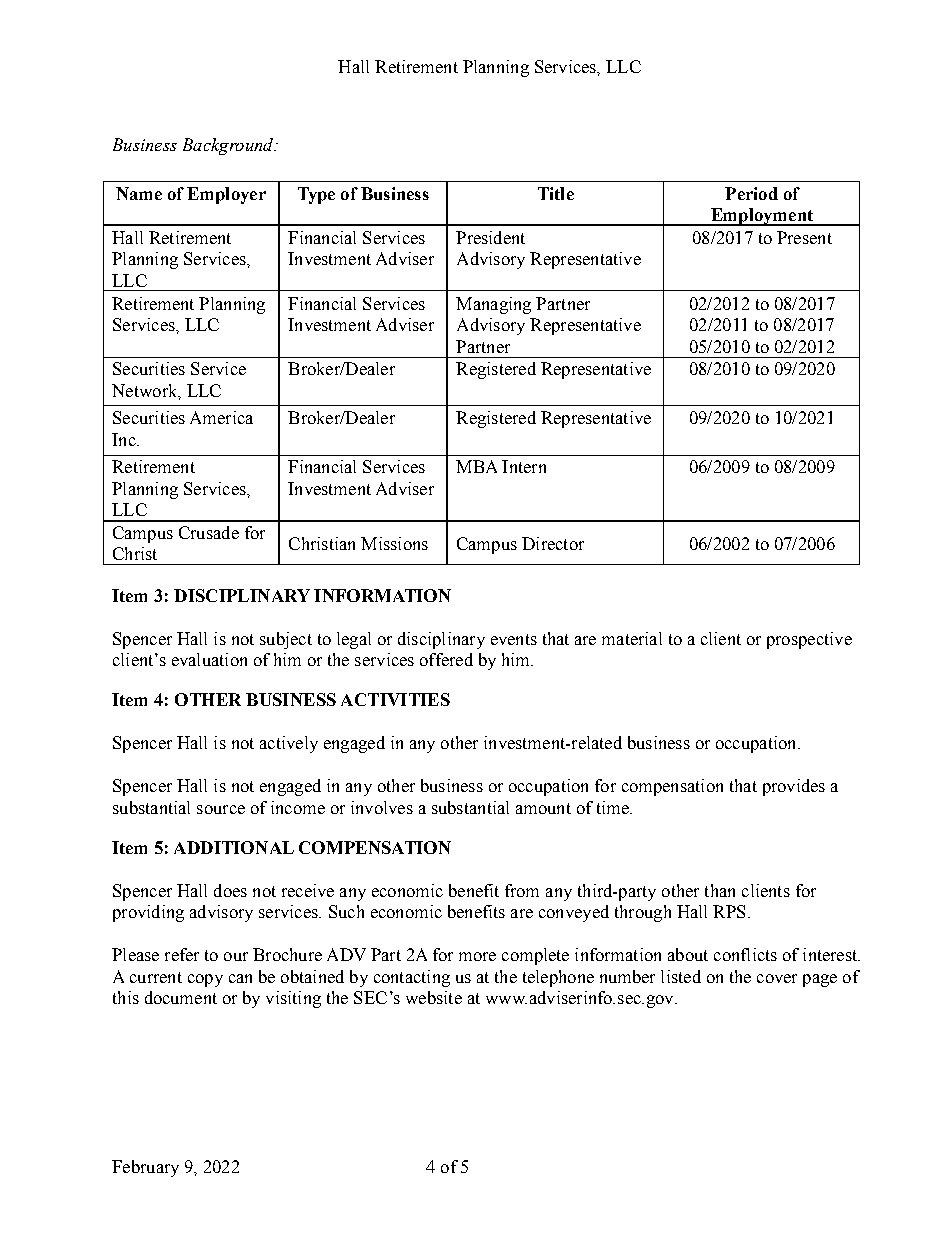 This screenshot has height=1233, width=952. What do you see at coordinates (522, 890) in the screenshot?
I see `from` at bounding box center [522, 890].
